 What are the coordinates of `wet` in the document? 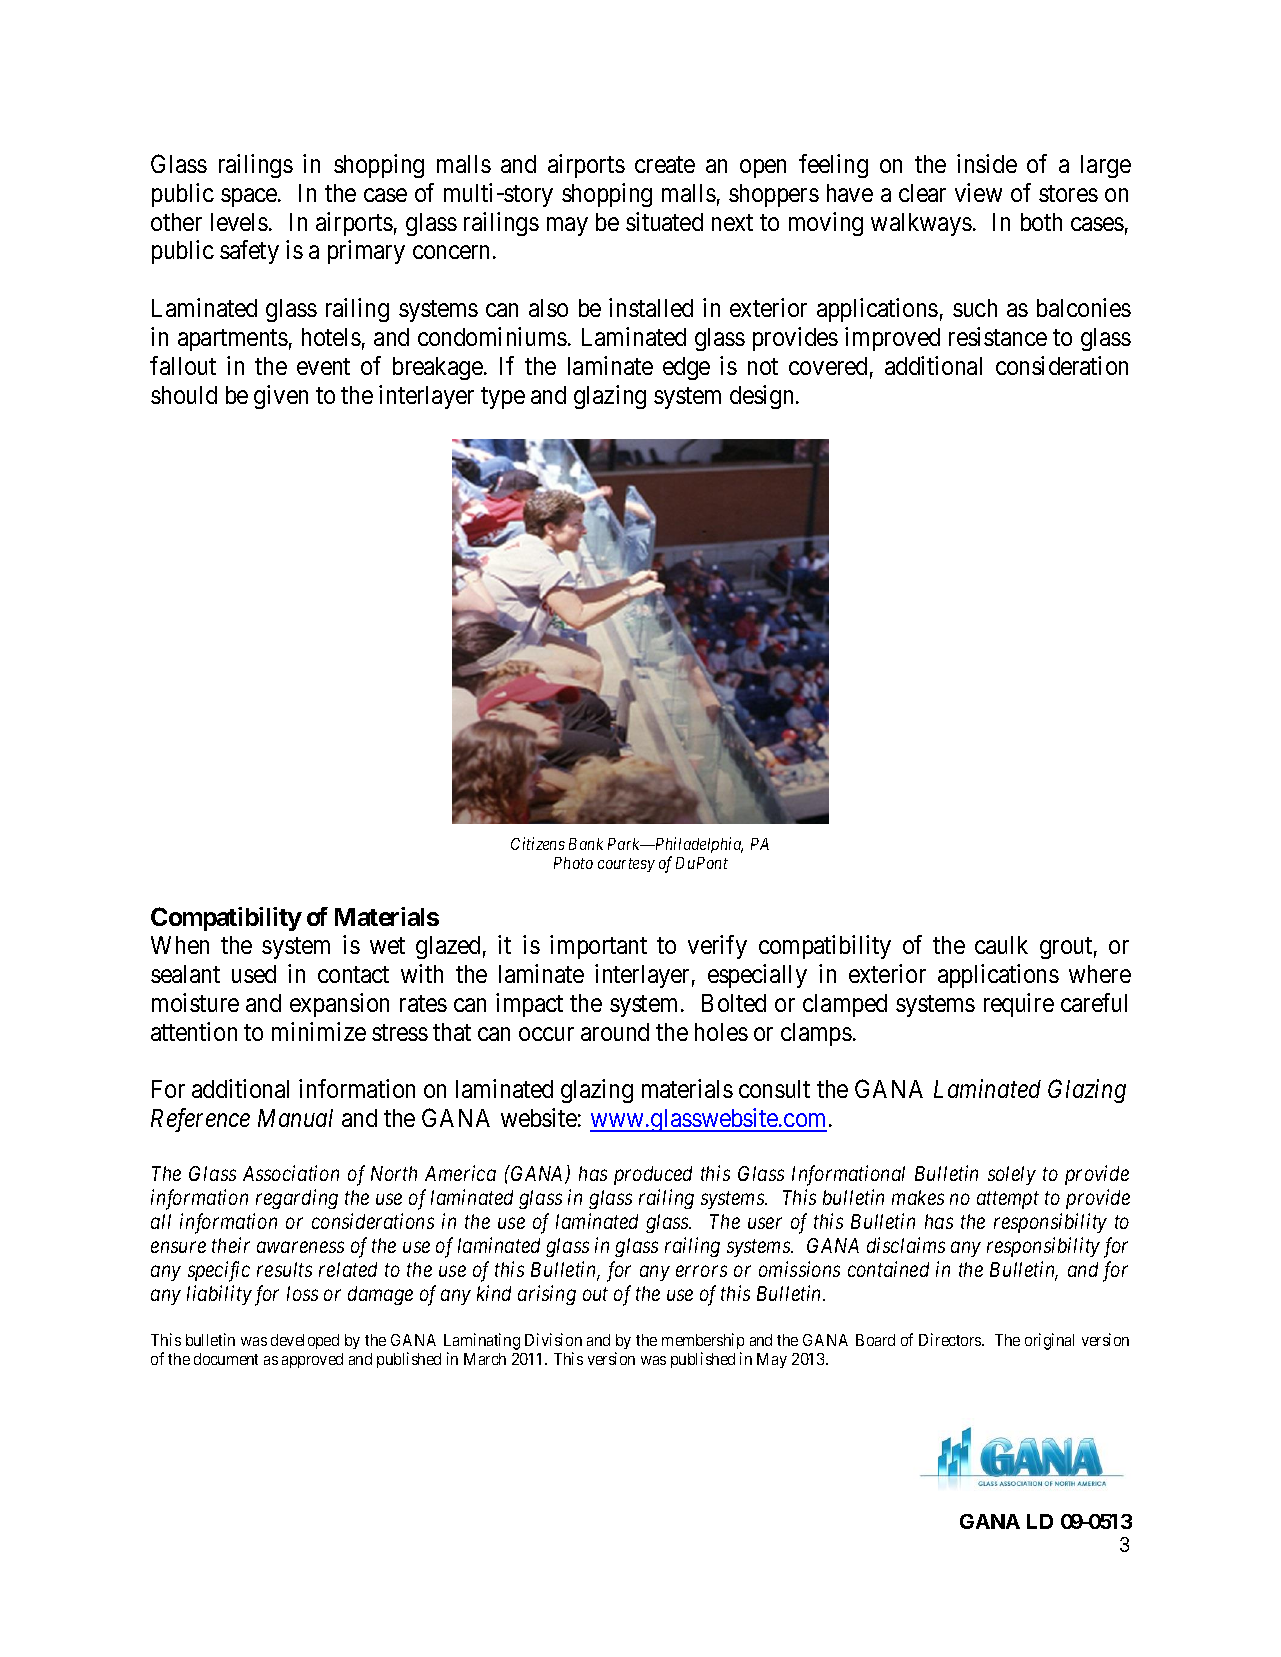 It's located at (387, 945).
